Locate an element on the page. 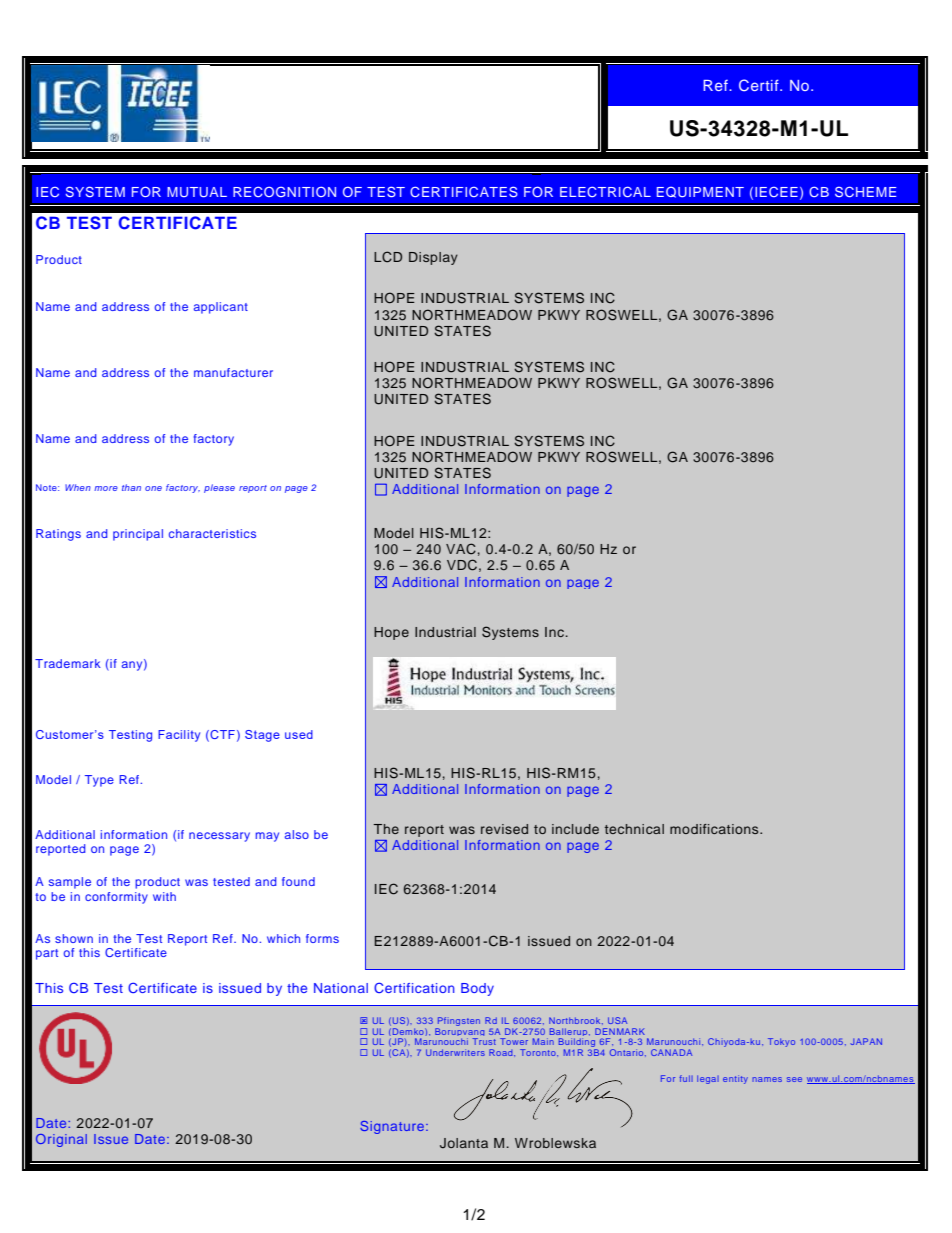  VAC is located at coordinates (461, 549).
